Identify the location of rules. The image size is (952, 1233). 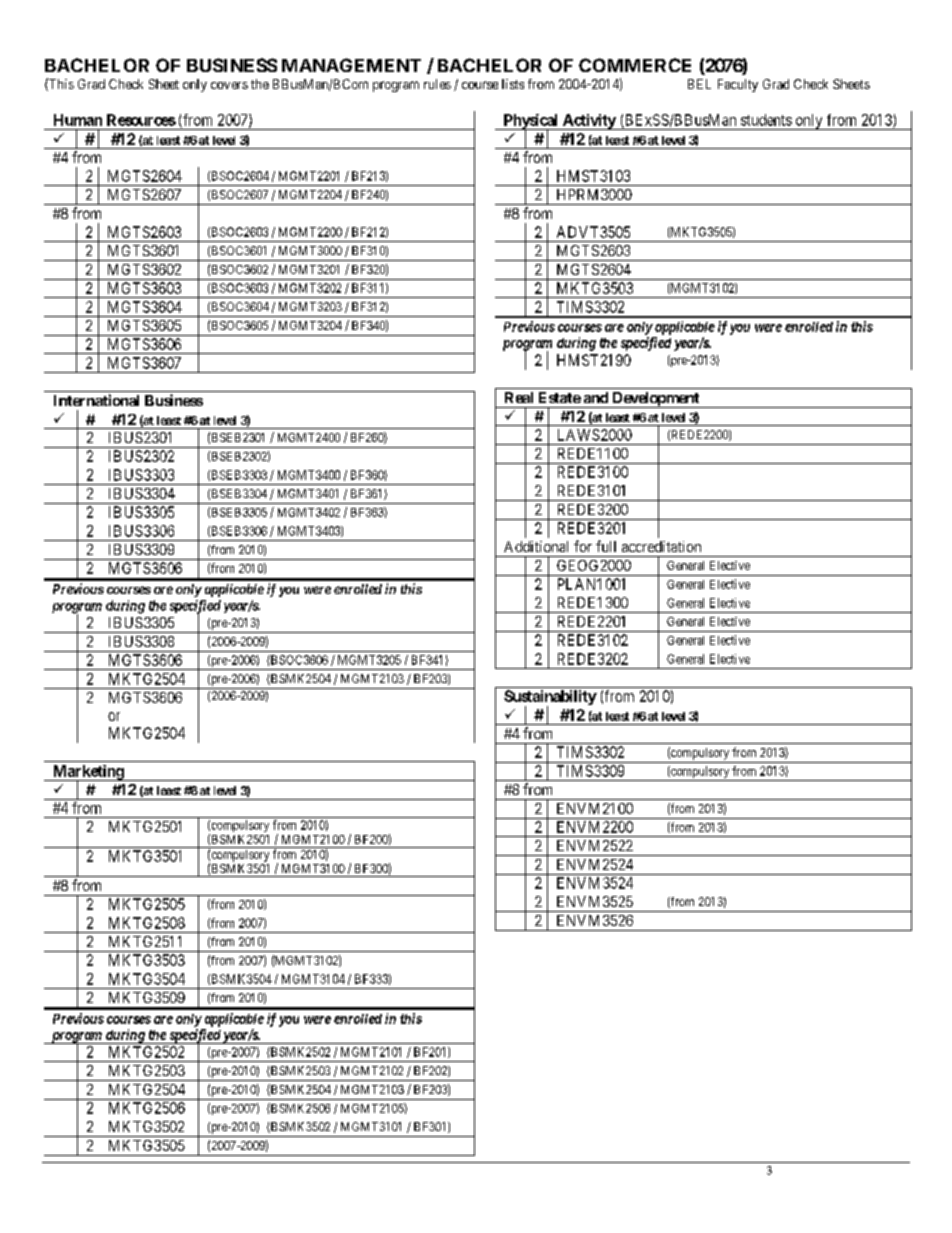
(437, 84).
